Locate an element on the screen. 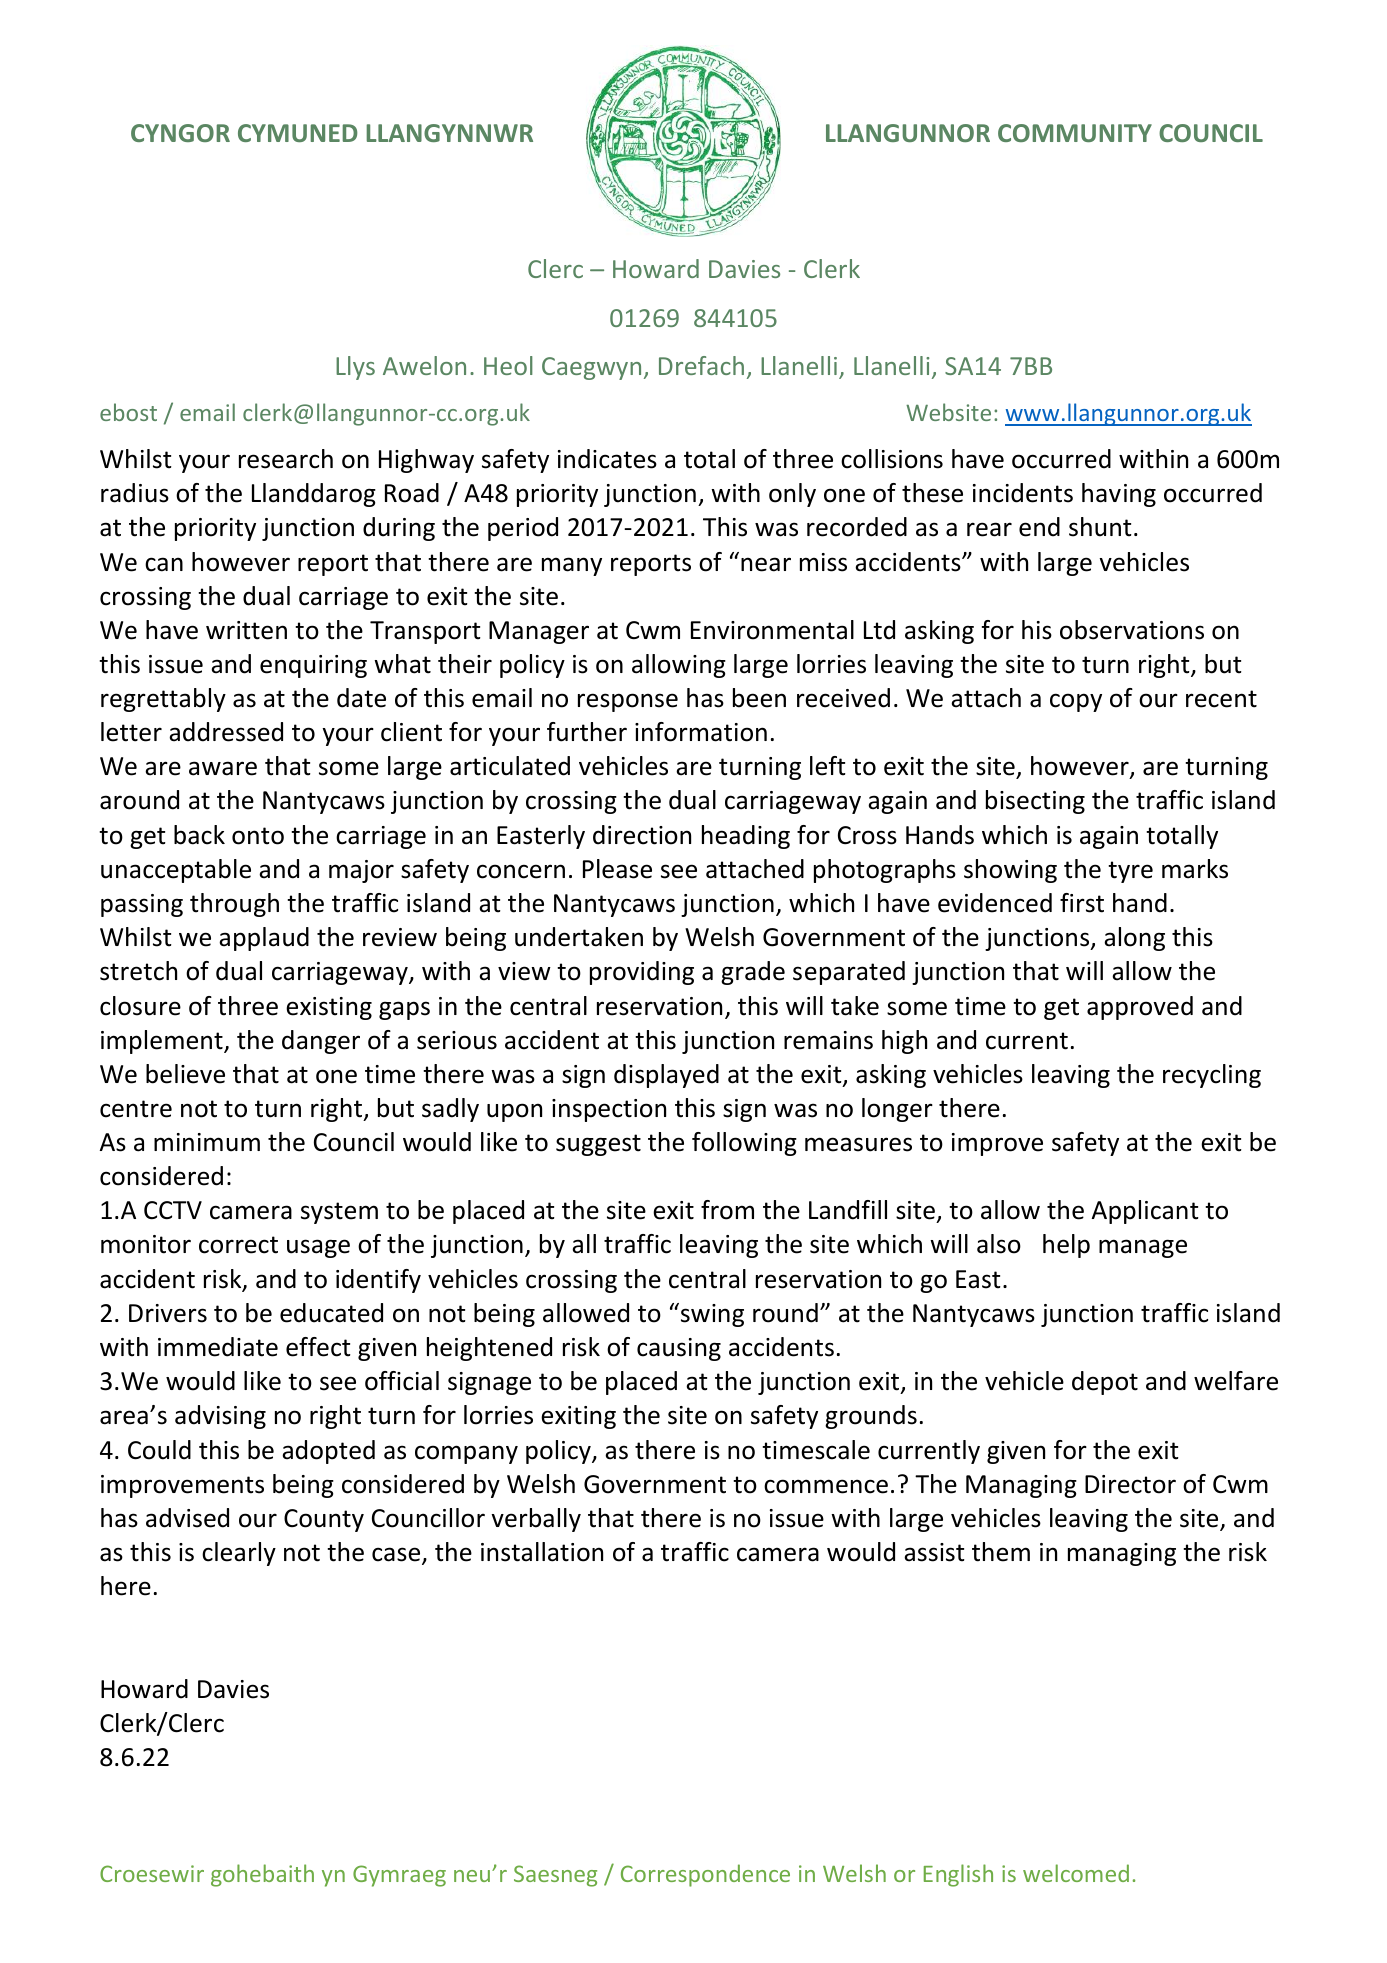 The width and height of the screenshot is (1387, 1963). correct is located at coordinates (238, 1245).
